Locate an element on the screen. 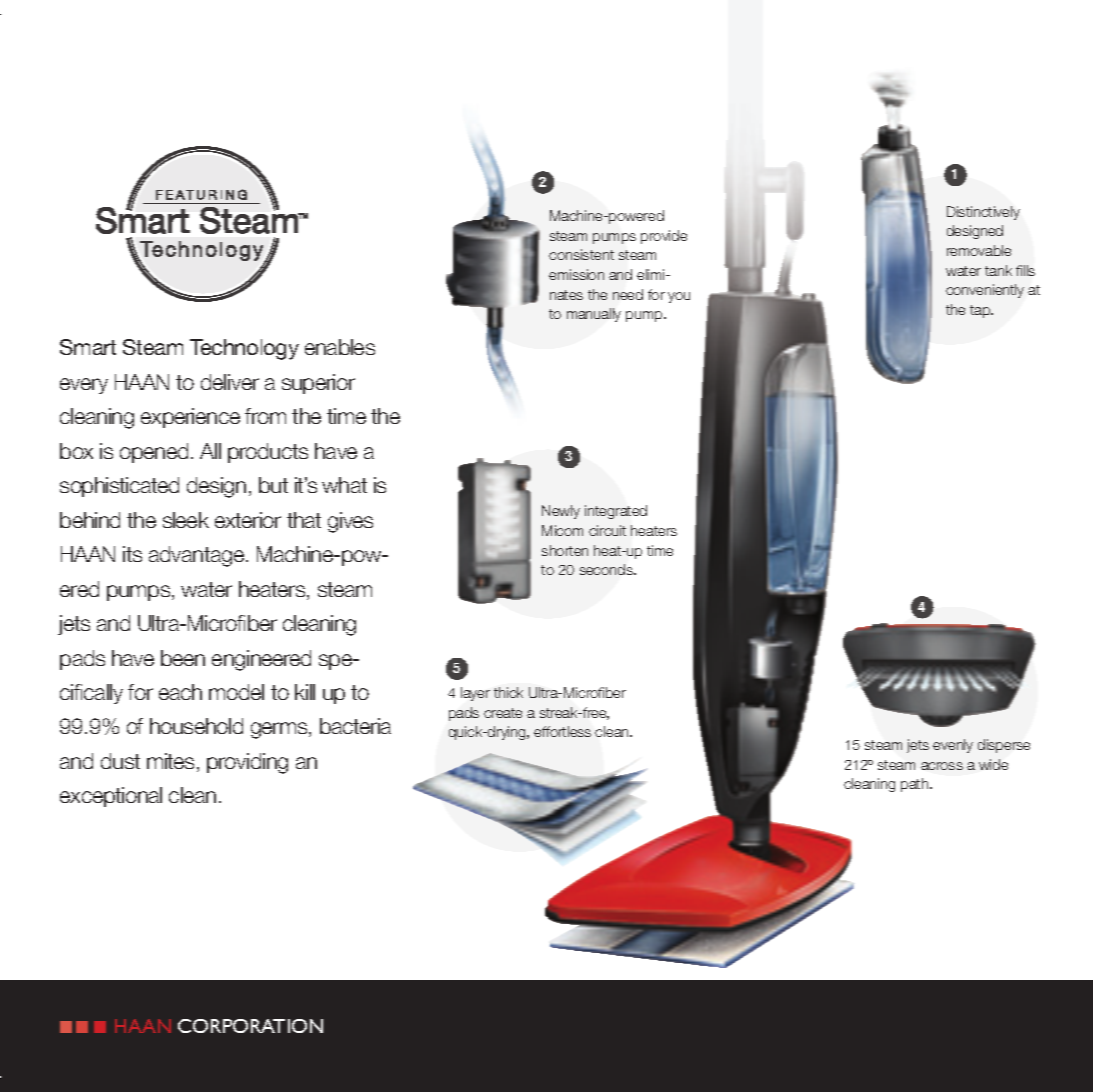 This screenshot has width=1093, height=1092. seconds is located at coordinates (607, 569).
